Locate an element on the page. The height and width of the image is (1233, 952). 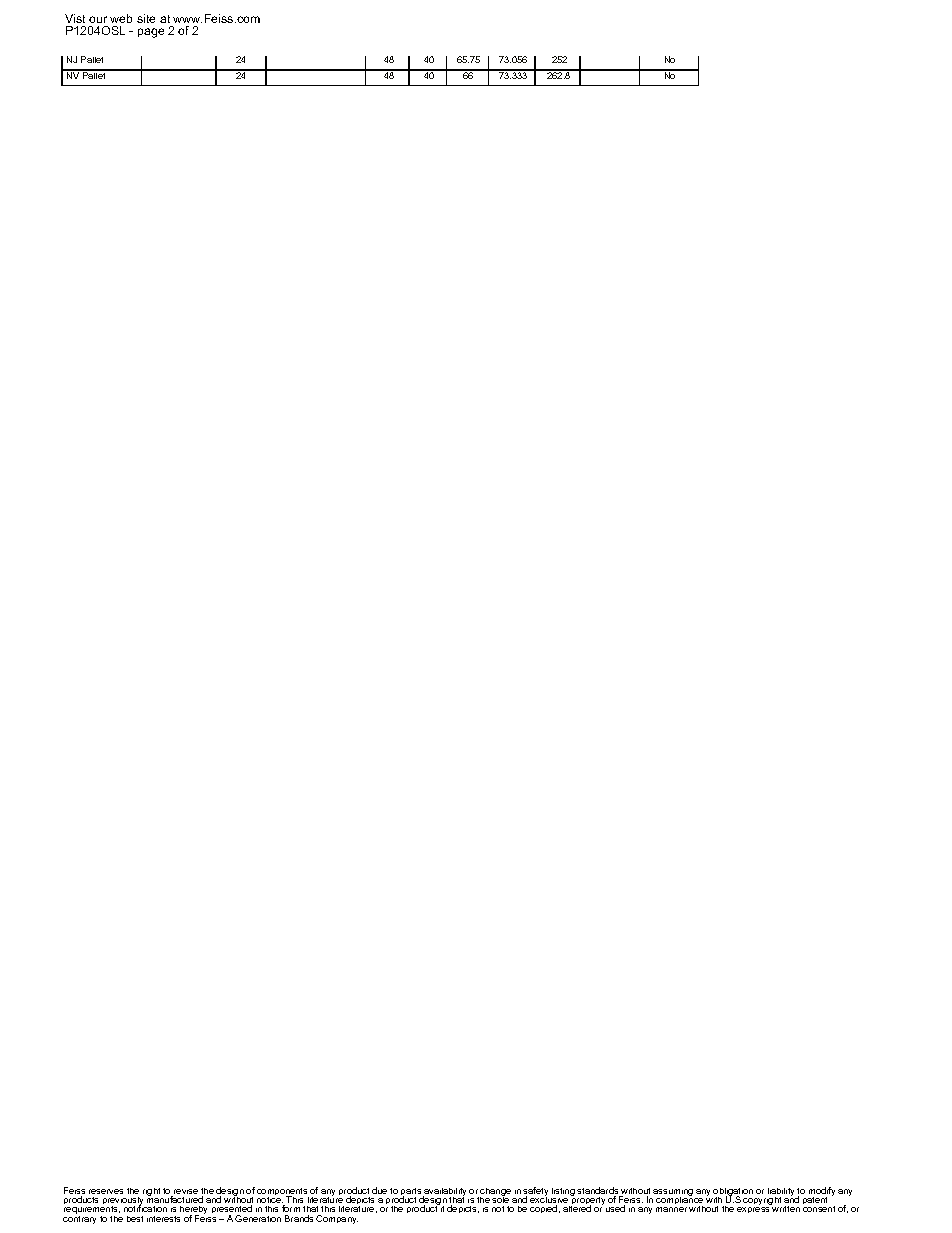
due is located at coordinates (379, 1190).
